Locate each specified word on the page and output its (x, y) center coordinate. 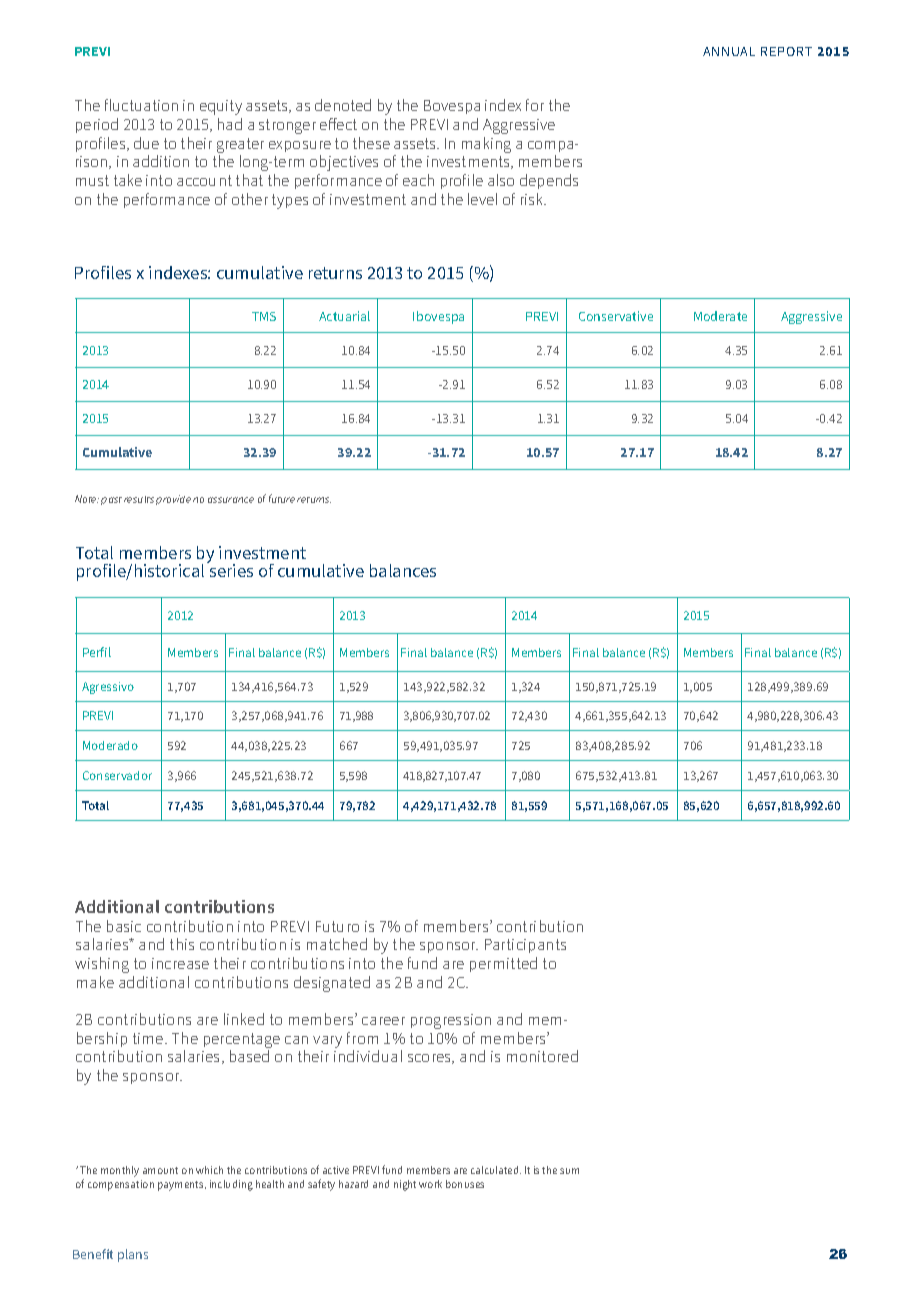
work (430, 1184)
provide (173, 500)
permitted (503, 964)
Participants (525, 946)
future (282, 498)
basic (124, 926)
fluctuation (141, 105)
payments (182, 1186)
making (486, 145)
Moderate (720, 316)
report (786, 51)
